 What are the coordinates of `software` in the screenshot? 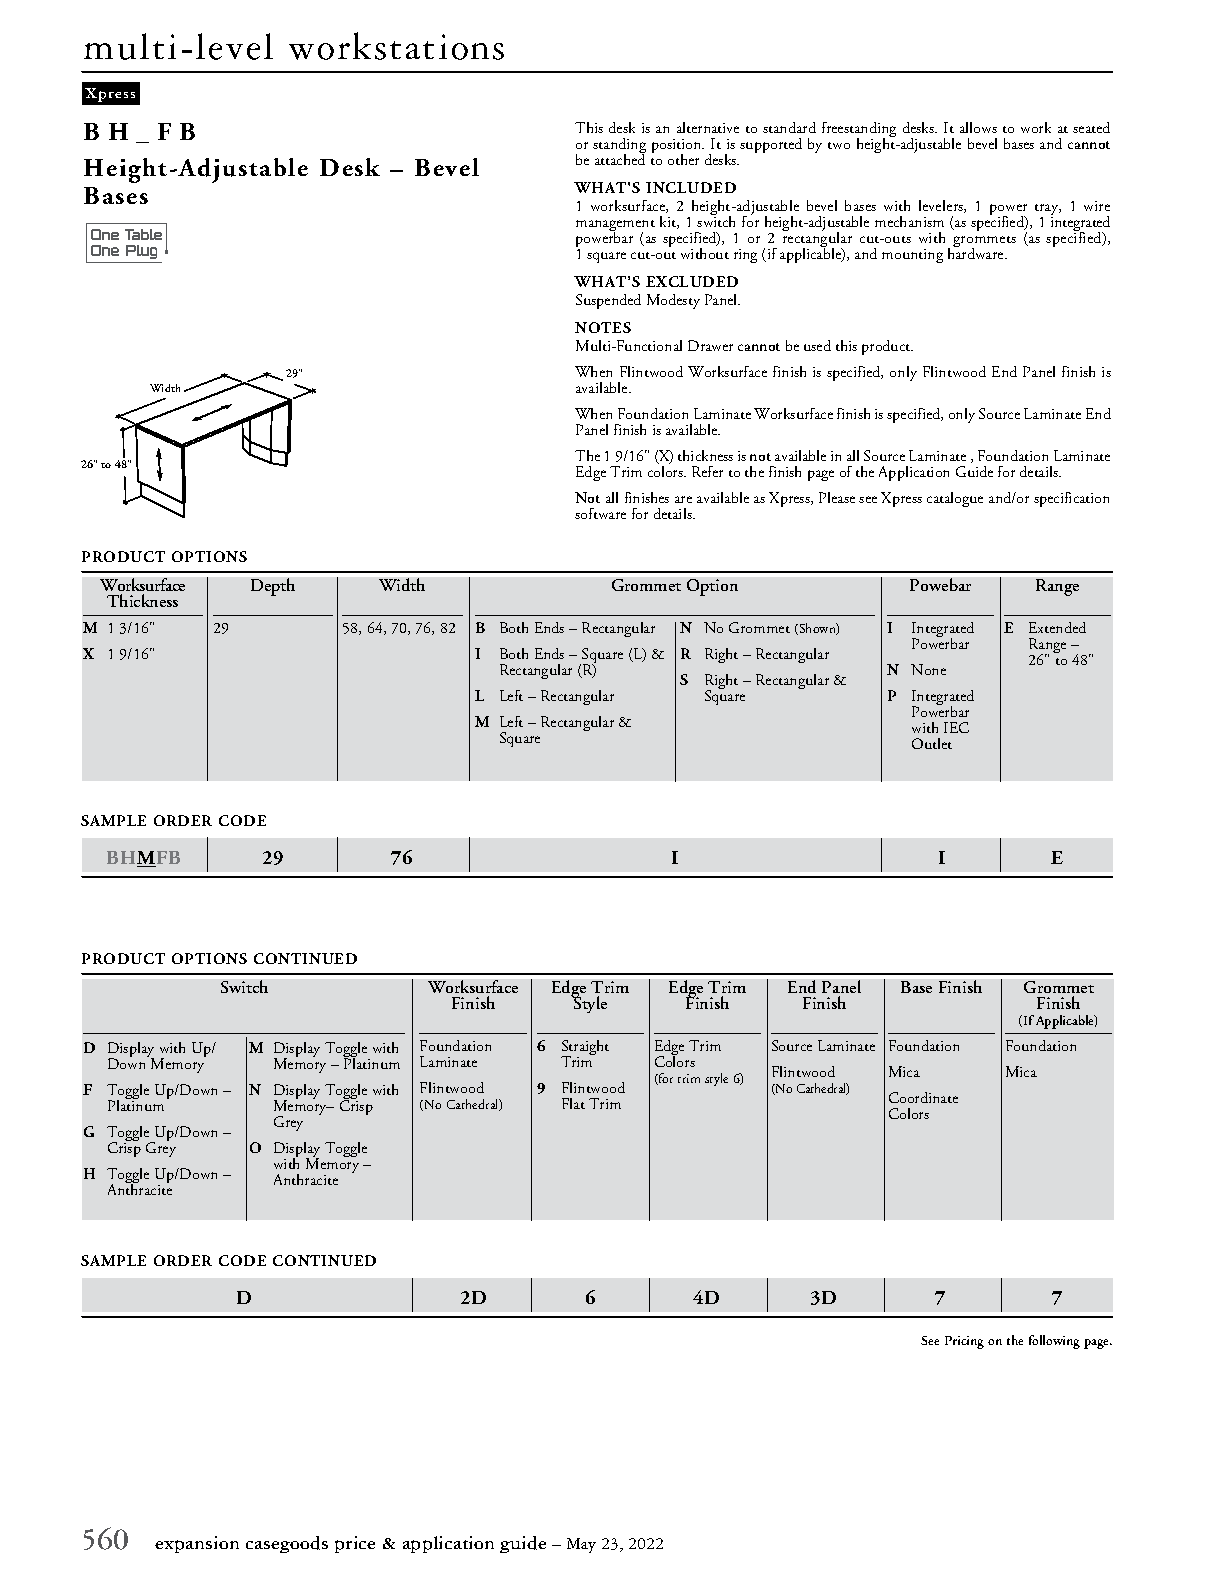 It's located at (600, 513).
